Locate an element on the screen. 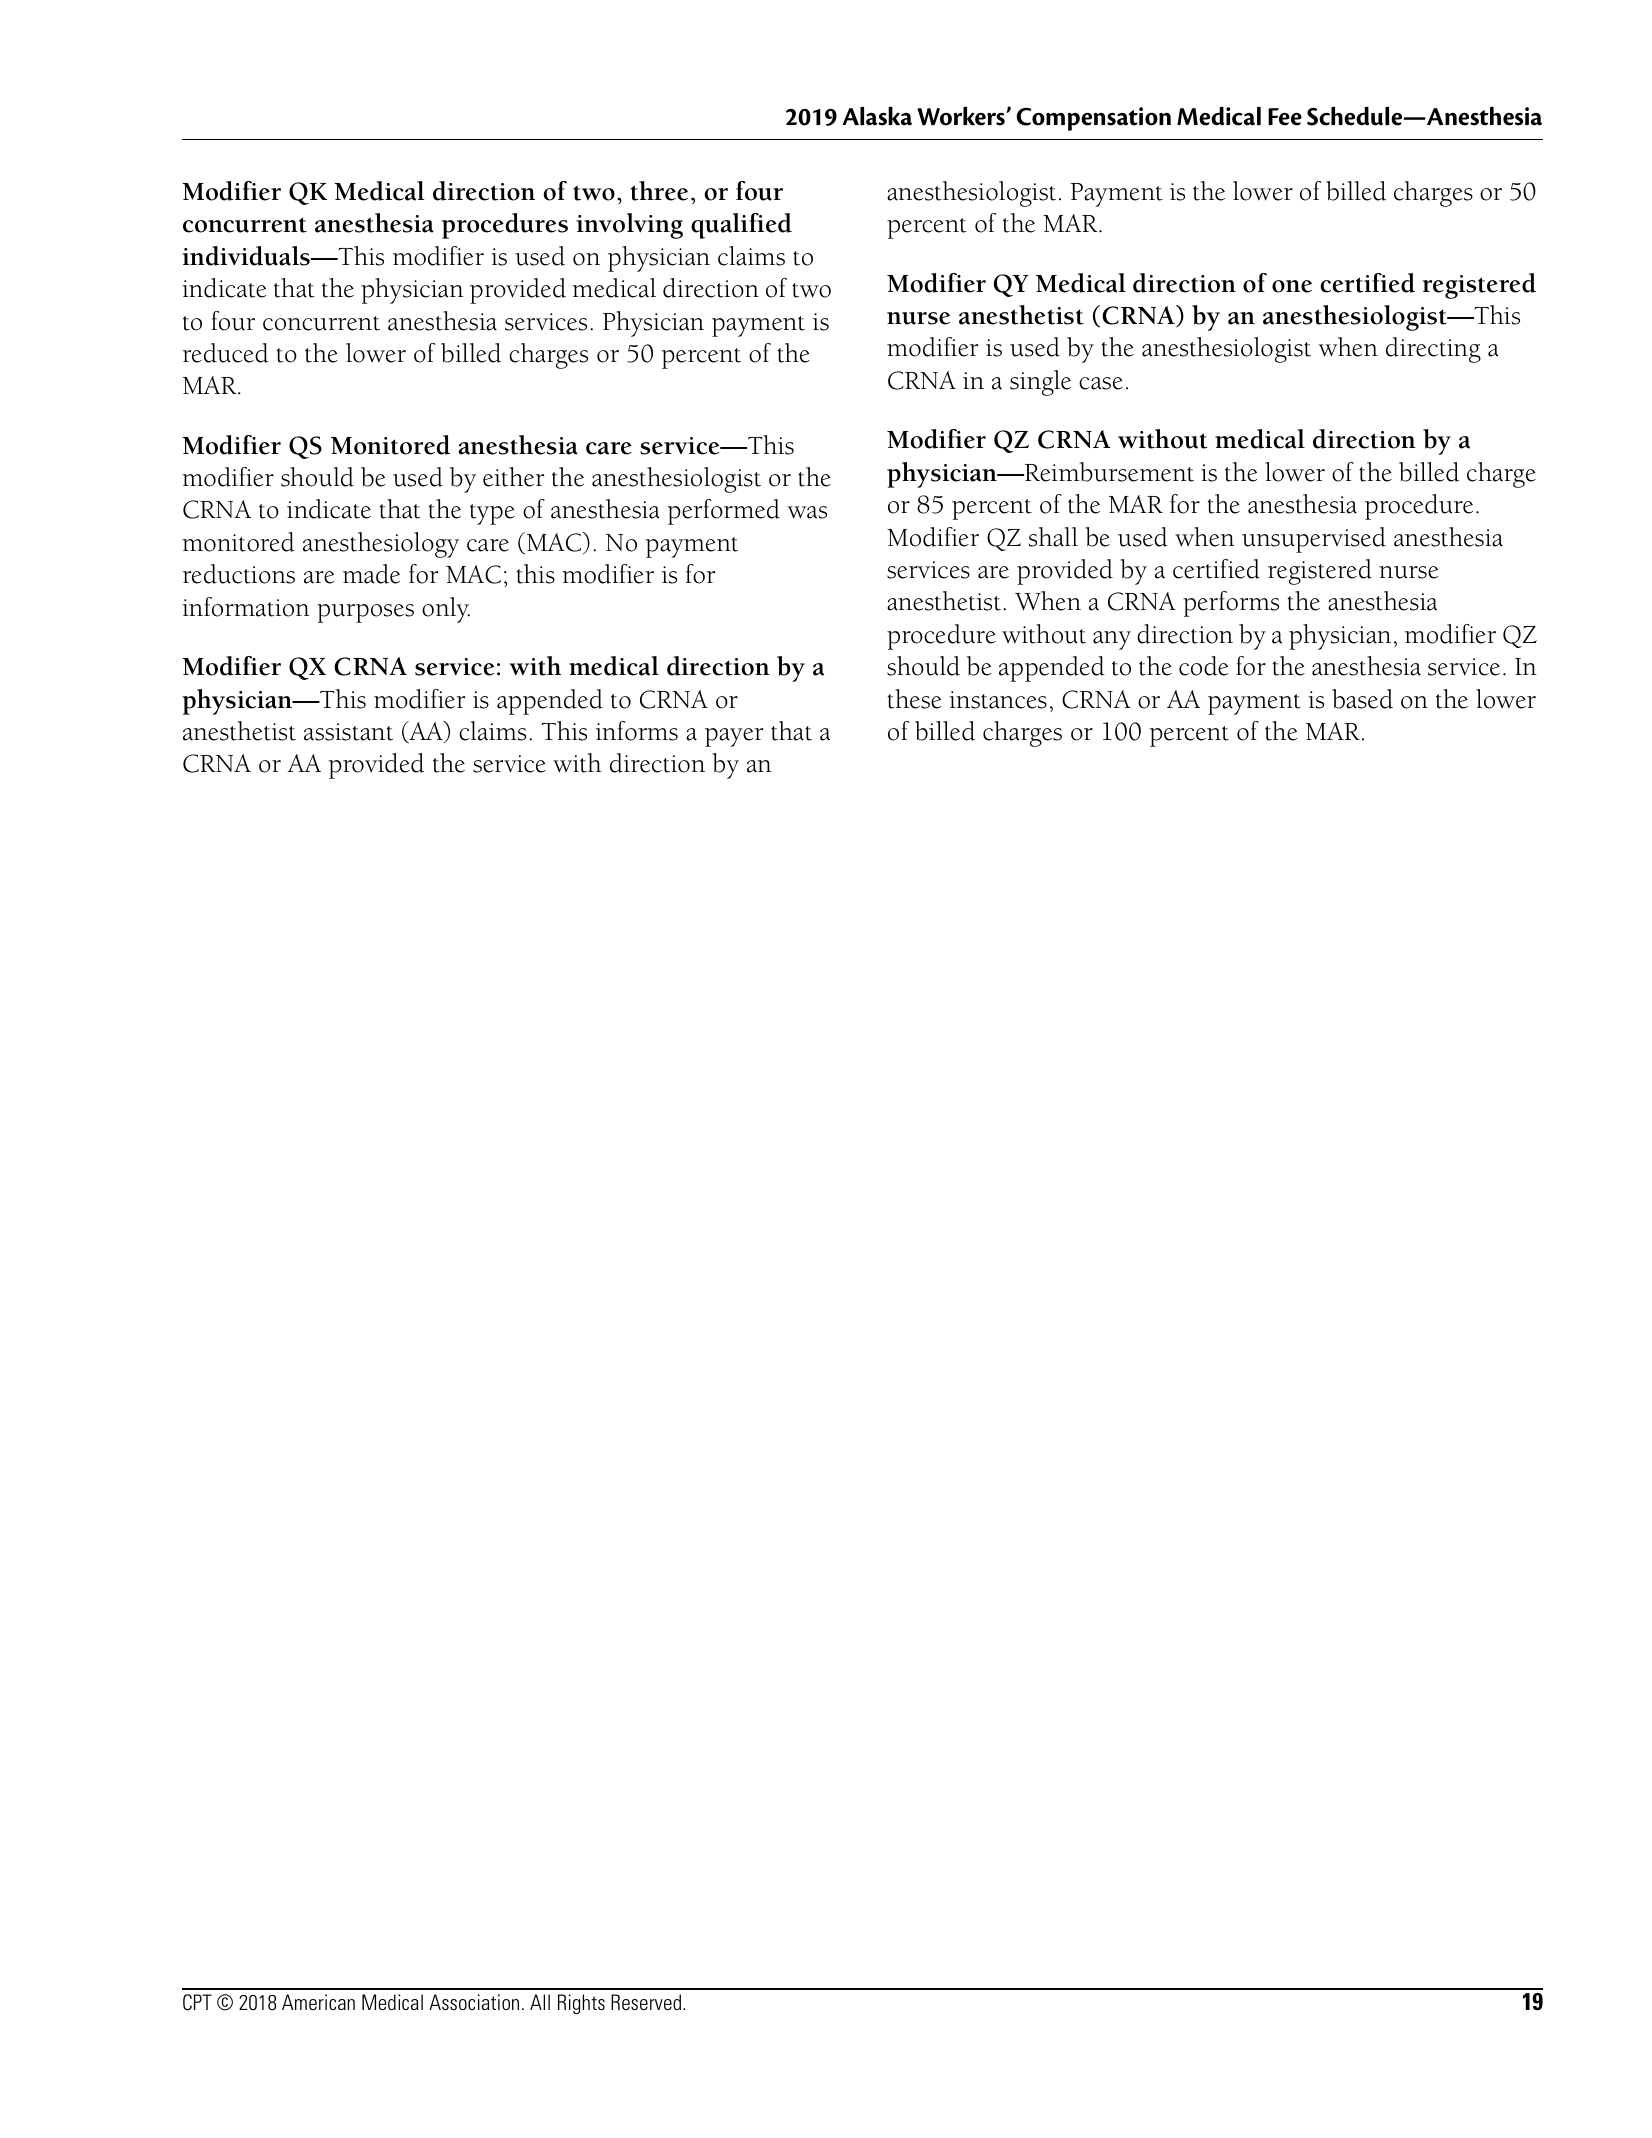 This screenshot has width=1652, height=2138. Fee is located at coordinates (1285, 117).
